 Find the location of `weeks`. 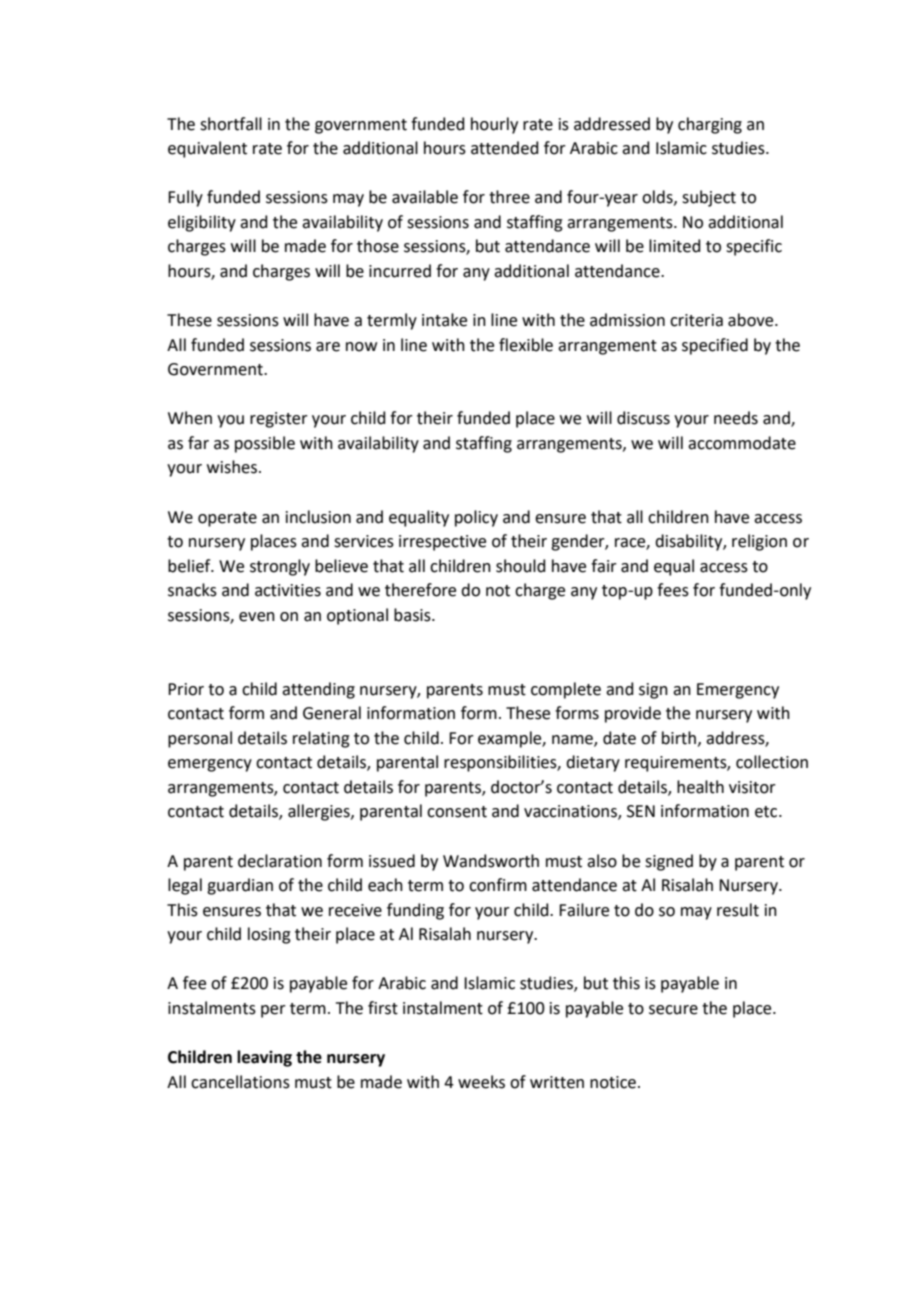

weeks is located at coordinates (481, 1082).
